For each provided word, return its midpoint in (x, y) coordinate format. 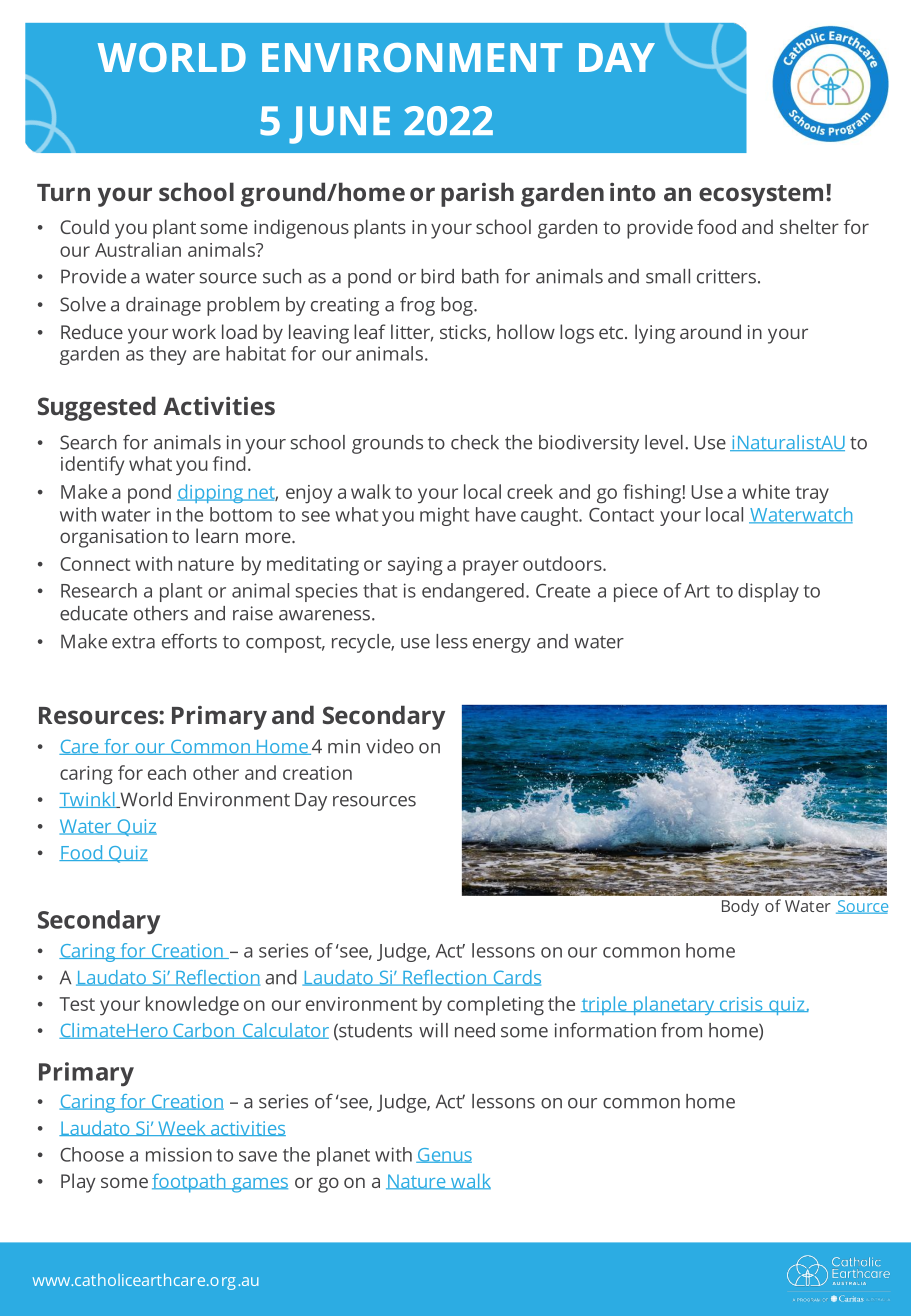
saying (415, 566)
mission (179, 1154)
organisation (113, 538)
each (167, 772)
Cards (516, 978)
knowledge (192, 1006)
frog (417, 306)
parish (477, 194)
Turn (63, 192)
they (168, 355)
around (710, 331)
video (390, 746)
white (766, 491)
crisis (741, 1004)
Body (740, 907)
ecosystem (761, 196)
